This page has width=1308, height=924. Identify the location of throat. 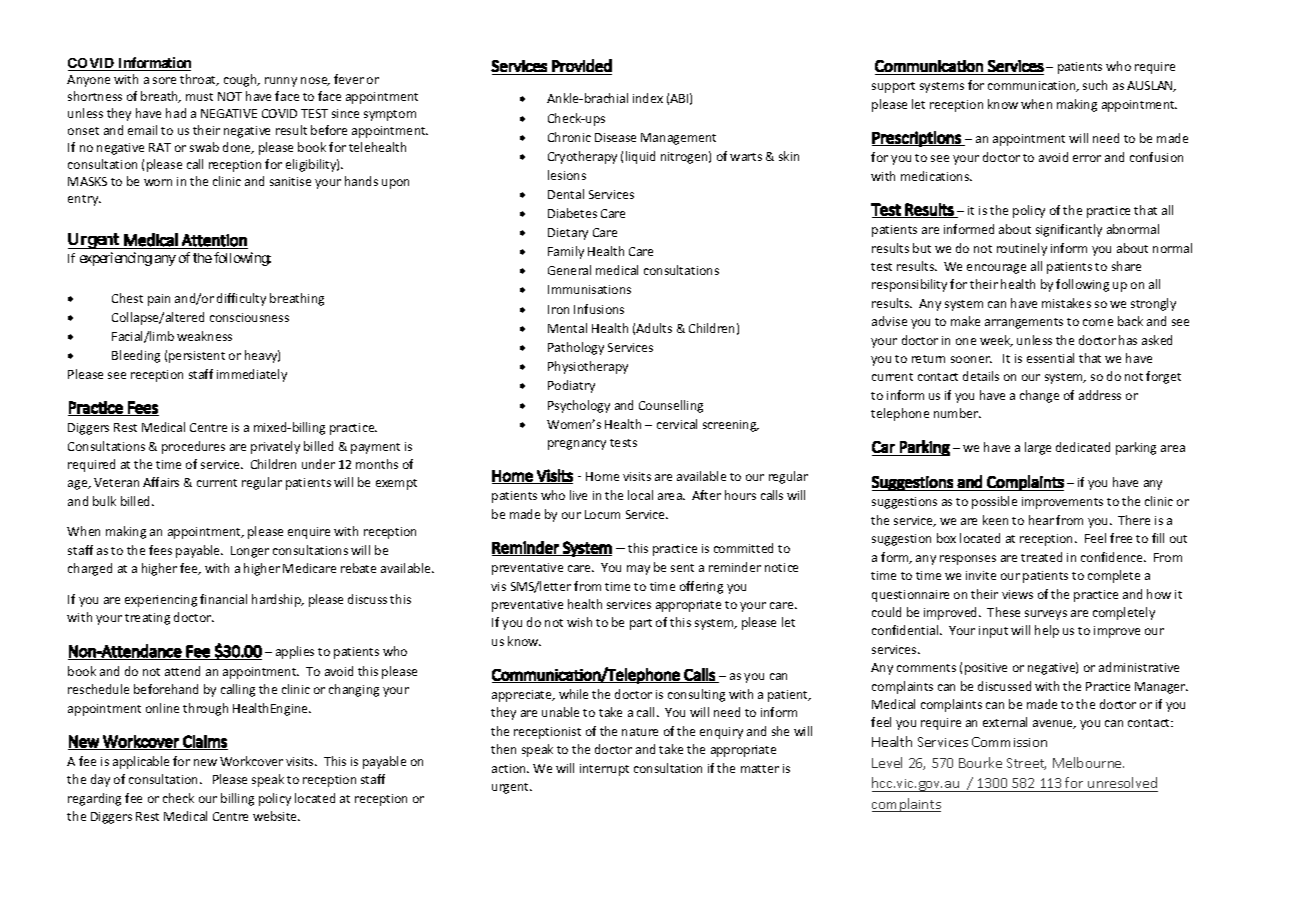
(199, 80).
